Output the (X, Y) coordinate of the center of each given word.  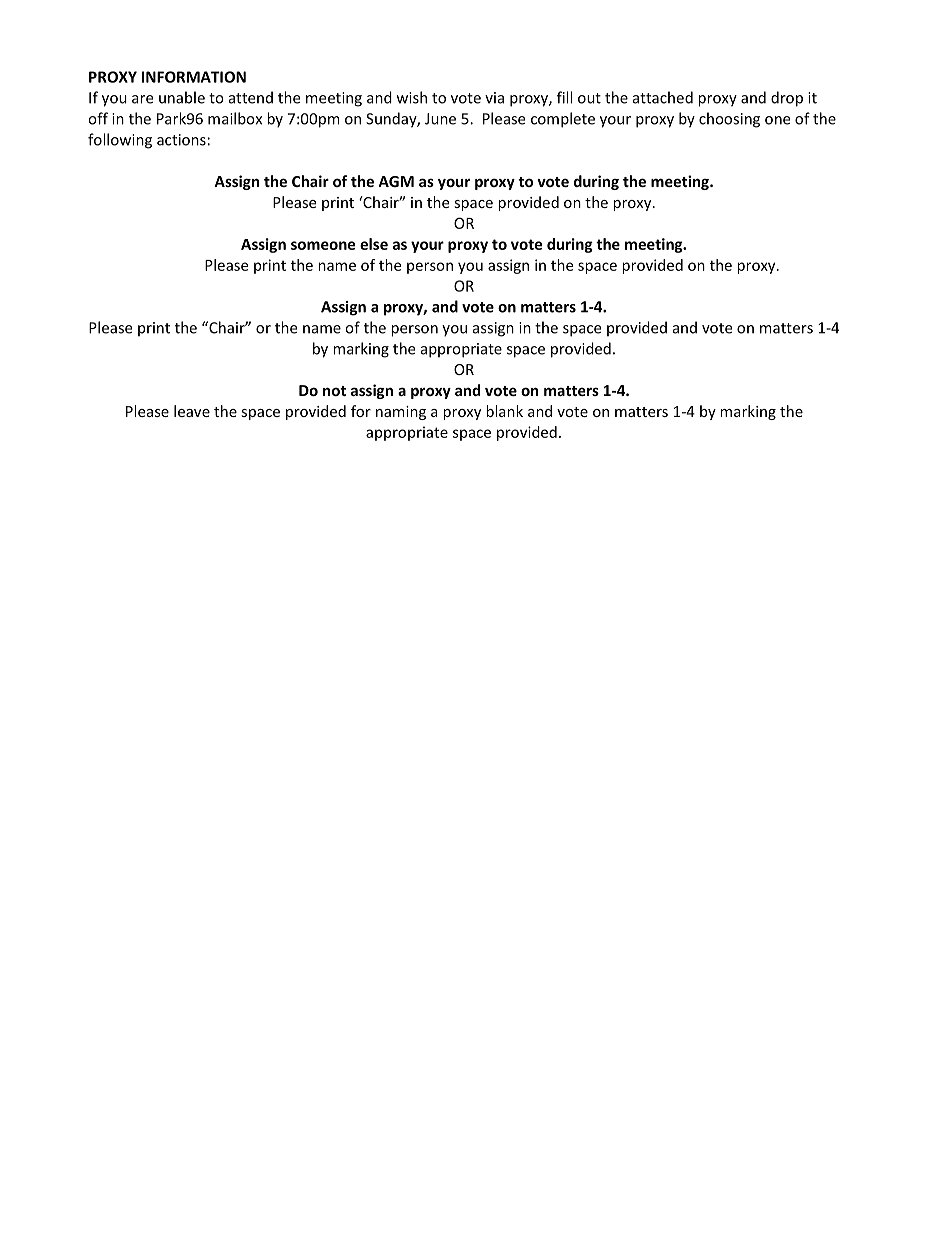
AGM (396, 181)
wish (412, 97)
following (120, 141)
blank (504, 411)
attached (663, 97)
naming (401, 413)
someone (323, 245)
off (98, 118)
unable (182, 97)
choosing (729, 120)
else (374, 244)
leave (192, 411)
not (334, 391)
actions (181, 140)
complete (563, 120)
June (440, 119)
